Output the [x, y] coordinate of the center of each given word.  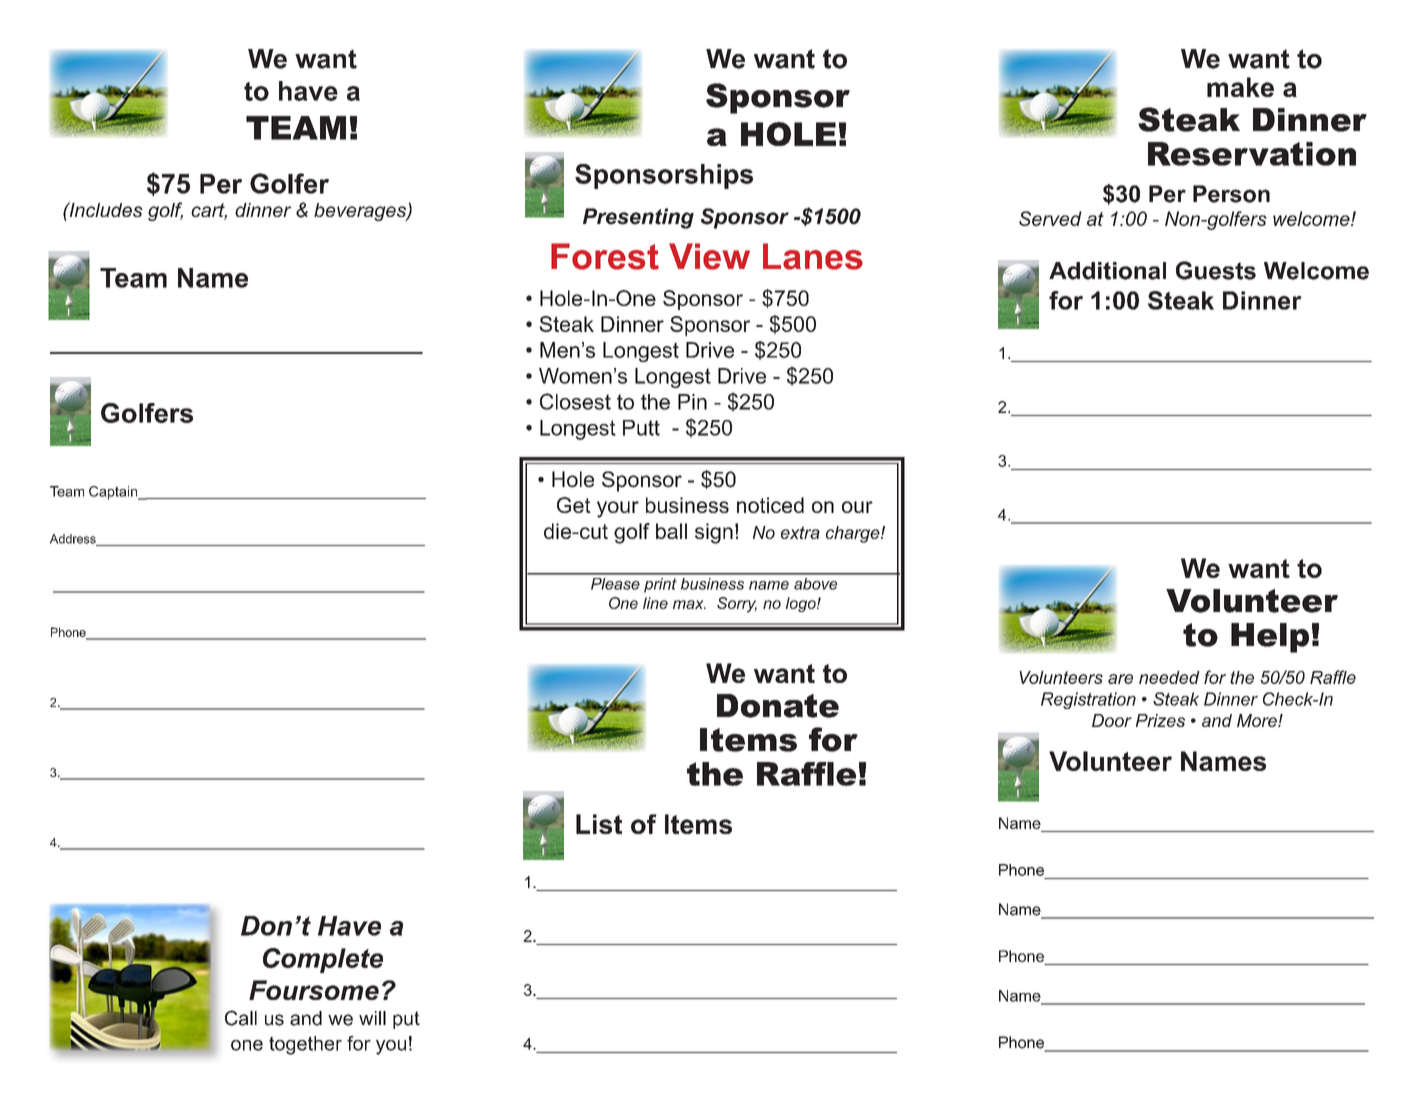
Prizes [1160, 720]
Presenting [638, 218]
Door [1112, 720]
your [618, 509]
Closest [575, 401]
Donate [778, 706]
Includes [105, 209]
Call [241, 1018]
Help [1270, 638]
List [599, 824]
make [1240, 87]
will [372, 1018]
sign [714, 533]
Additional [1107, 271]
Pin [692, 402]
